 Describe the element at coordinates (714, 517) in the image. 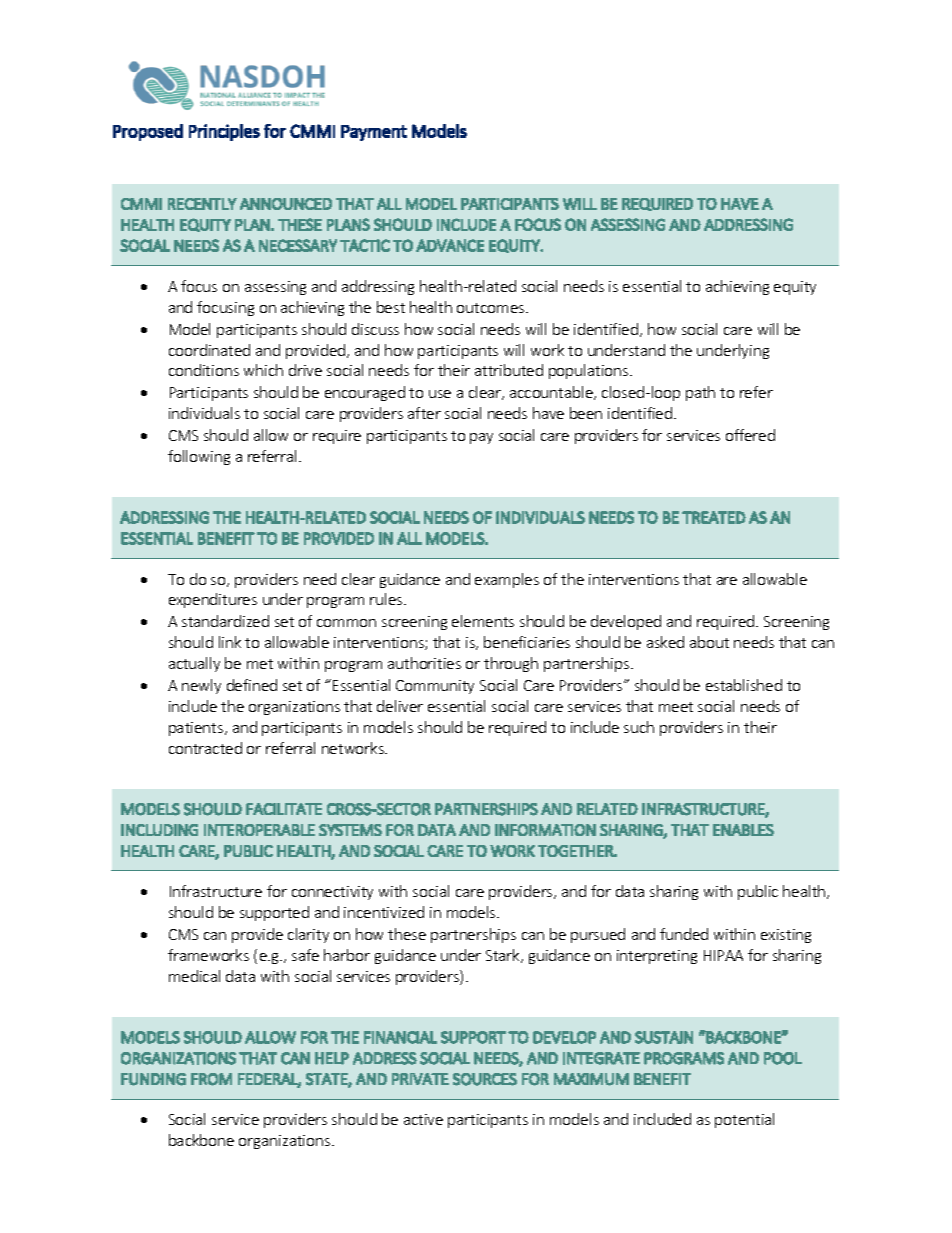

I see `TREATED` at that location.
